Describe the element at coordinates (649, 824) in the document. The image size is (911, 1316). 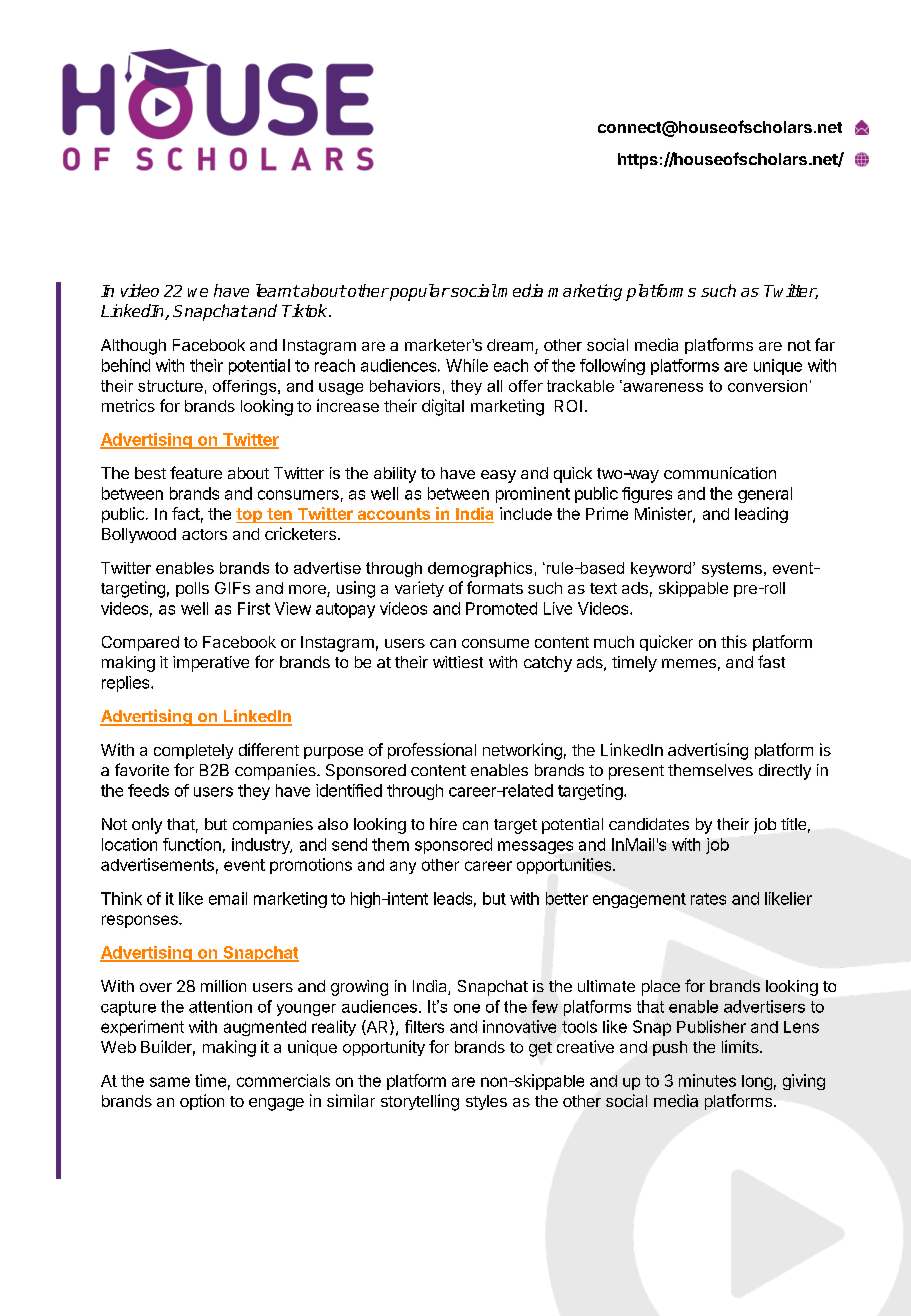
I see `candidates` at that location.
